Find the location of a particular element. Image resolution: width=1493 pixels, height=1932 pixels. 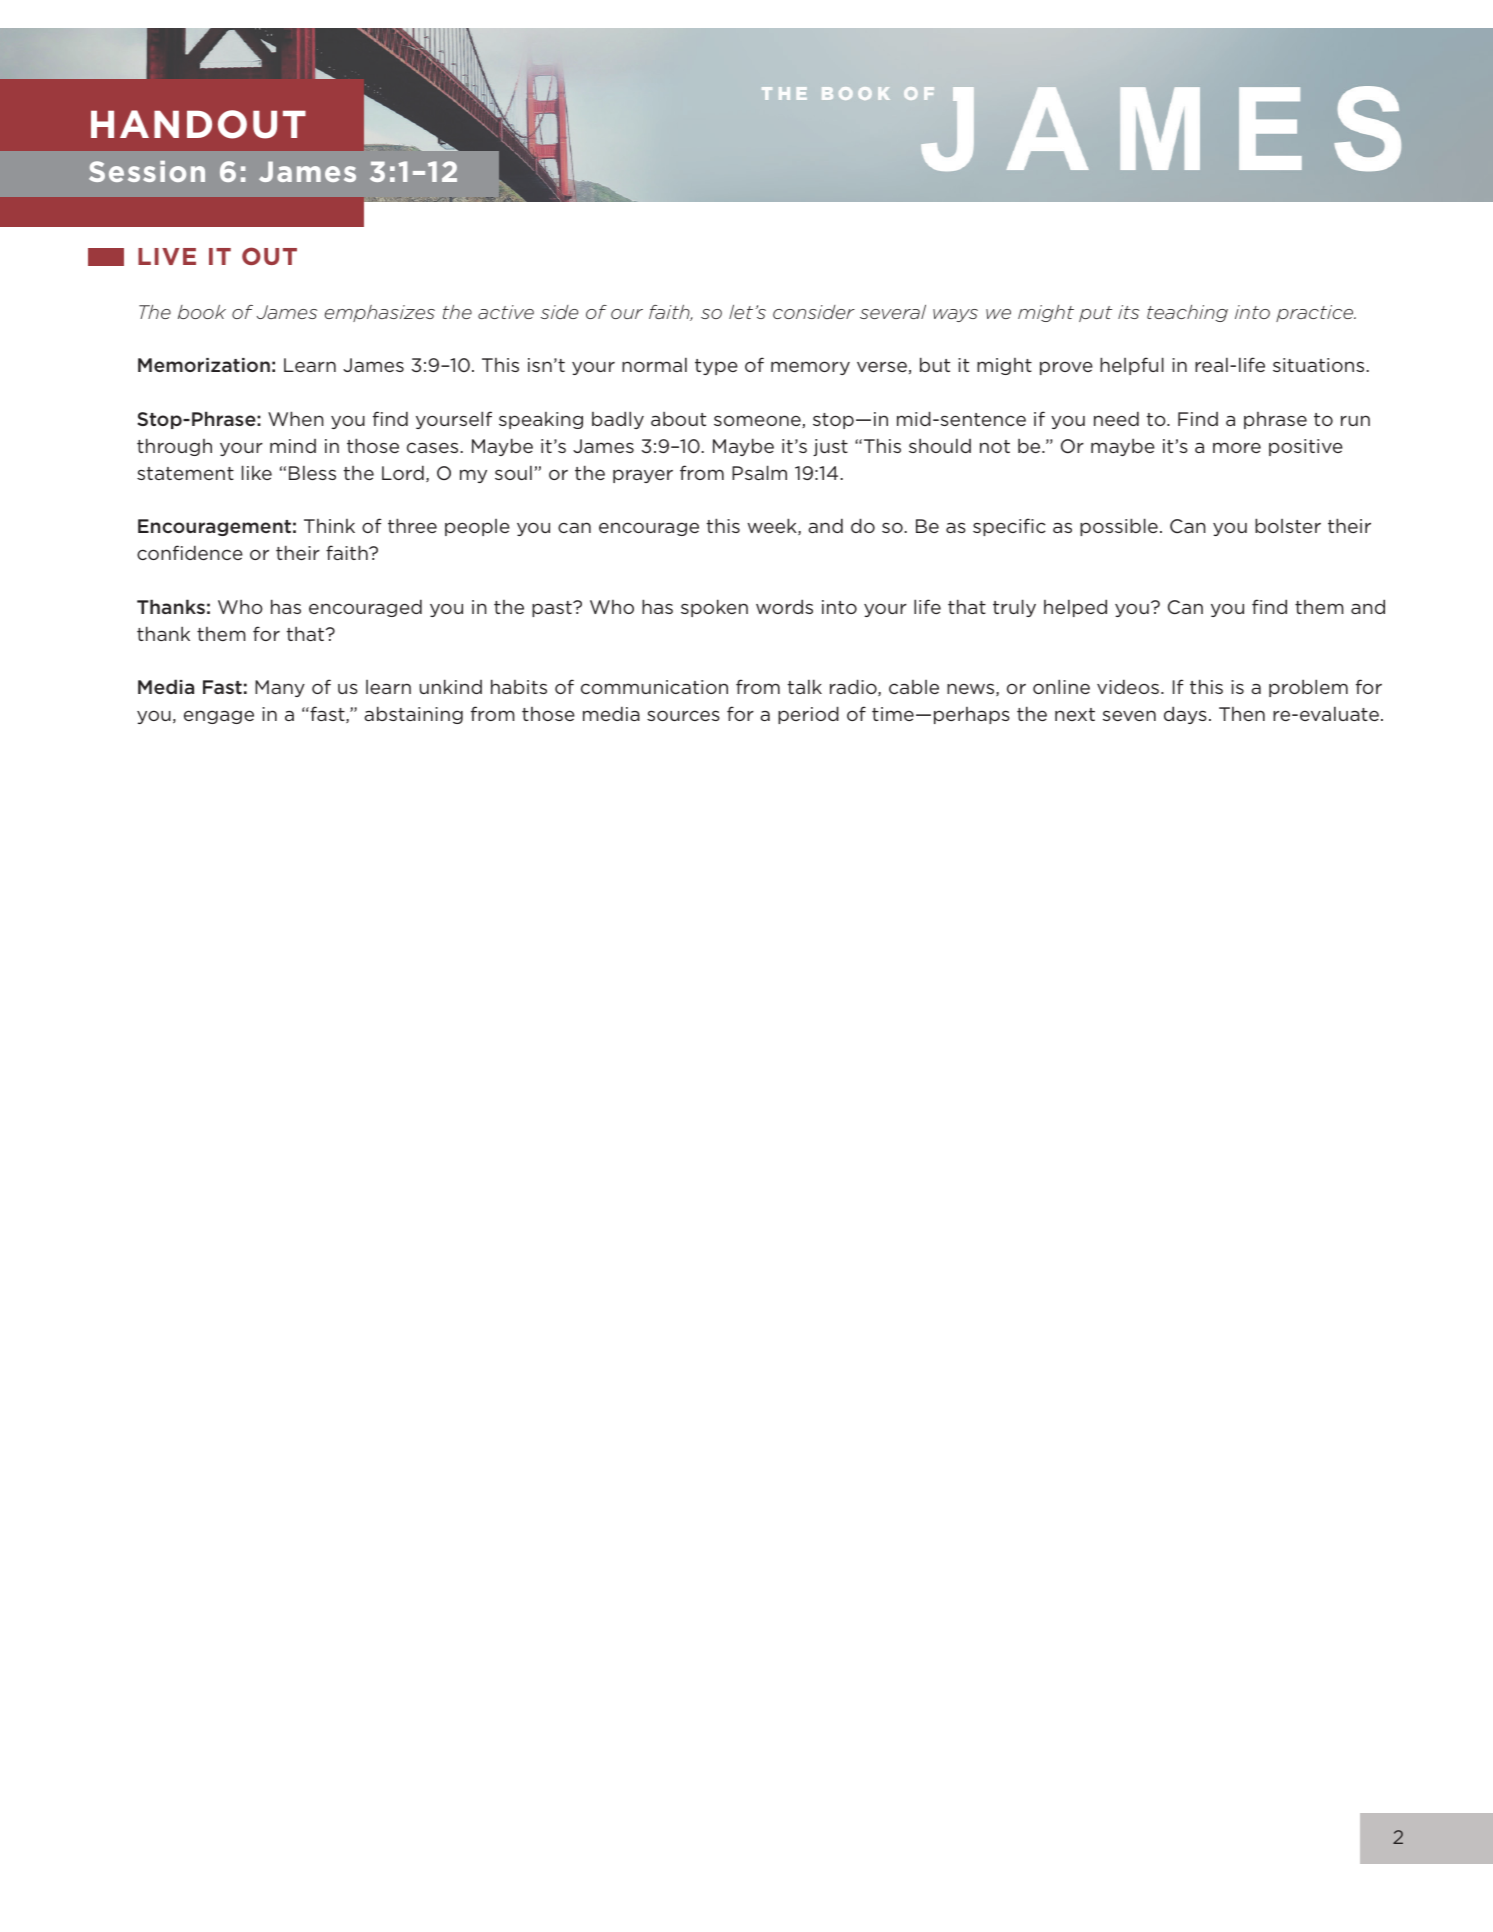

Many is located at coordinates (280, 688).
